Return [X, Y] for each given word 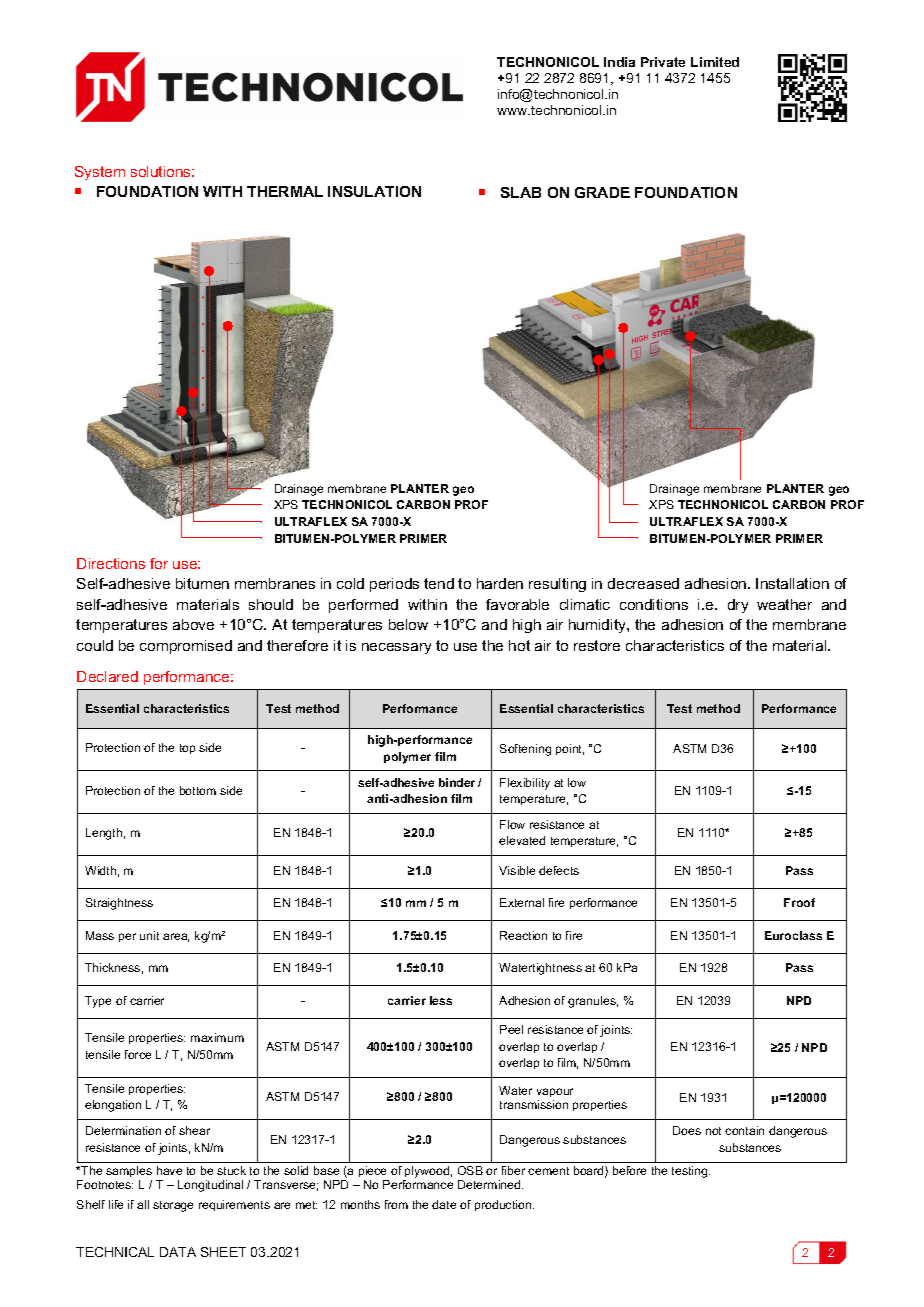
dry [738, 606]
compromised [186, 647]
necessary [396, 648]
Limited [715, 62]
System [100, 173]
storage [173, 1206]
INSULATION [374, 191]
